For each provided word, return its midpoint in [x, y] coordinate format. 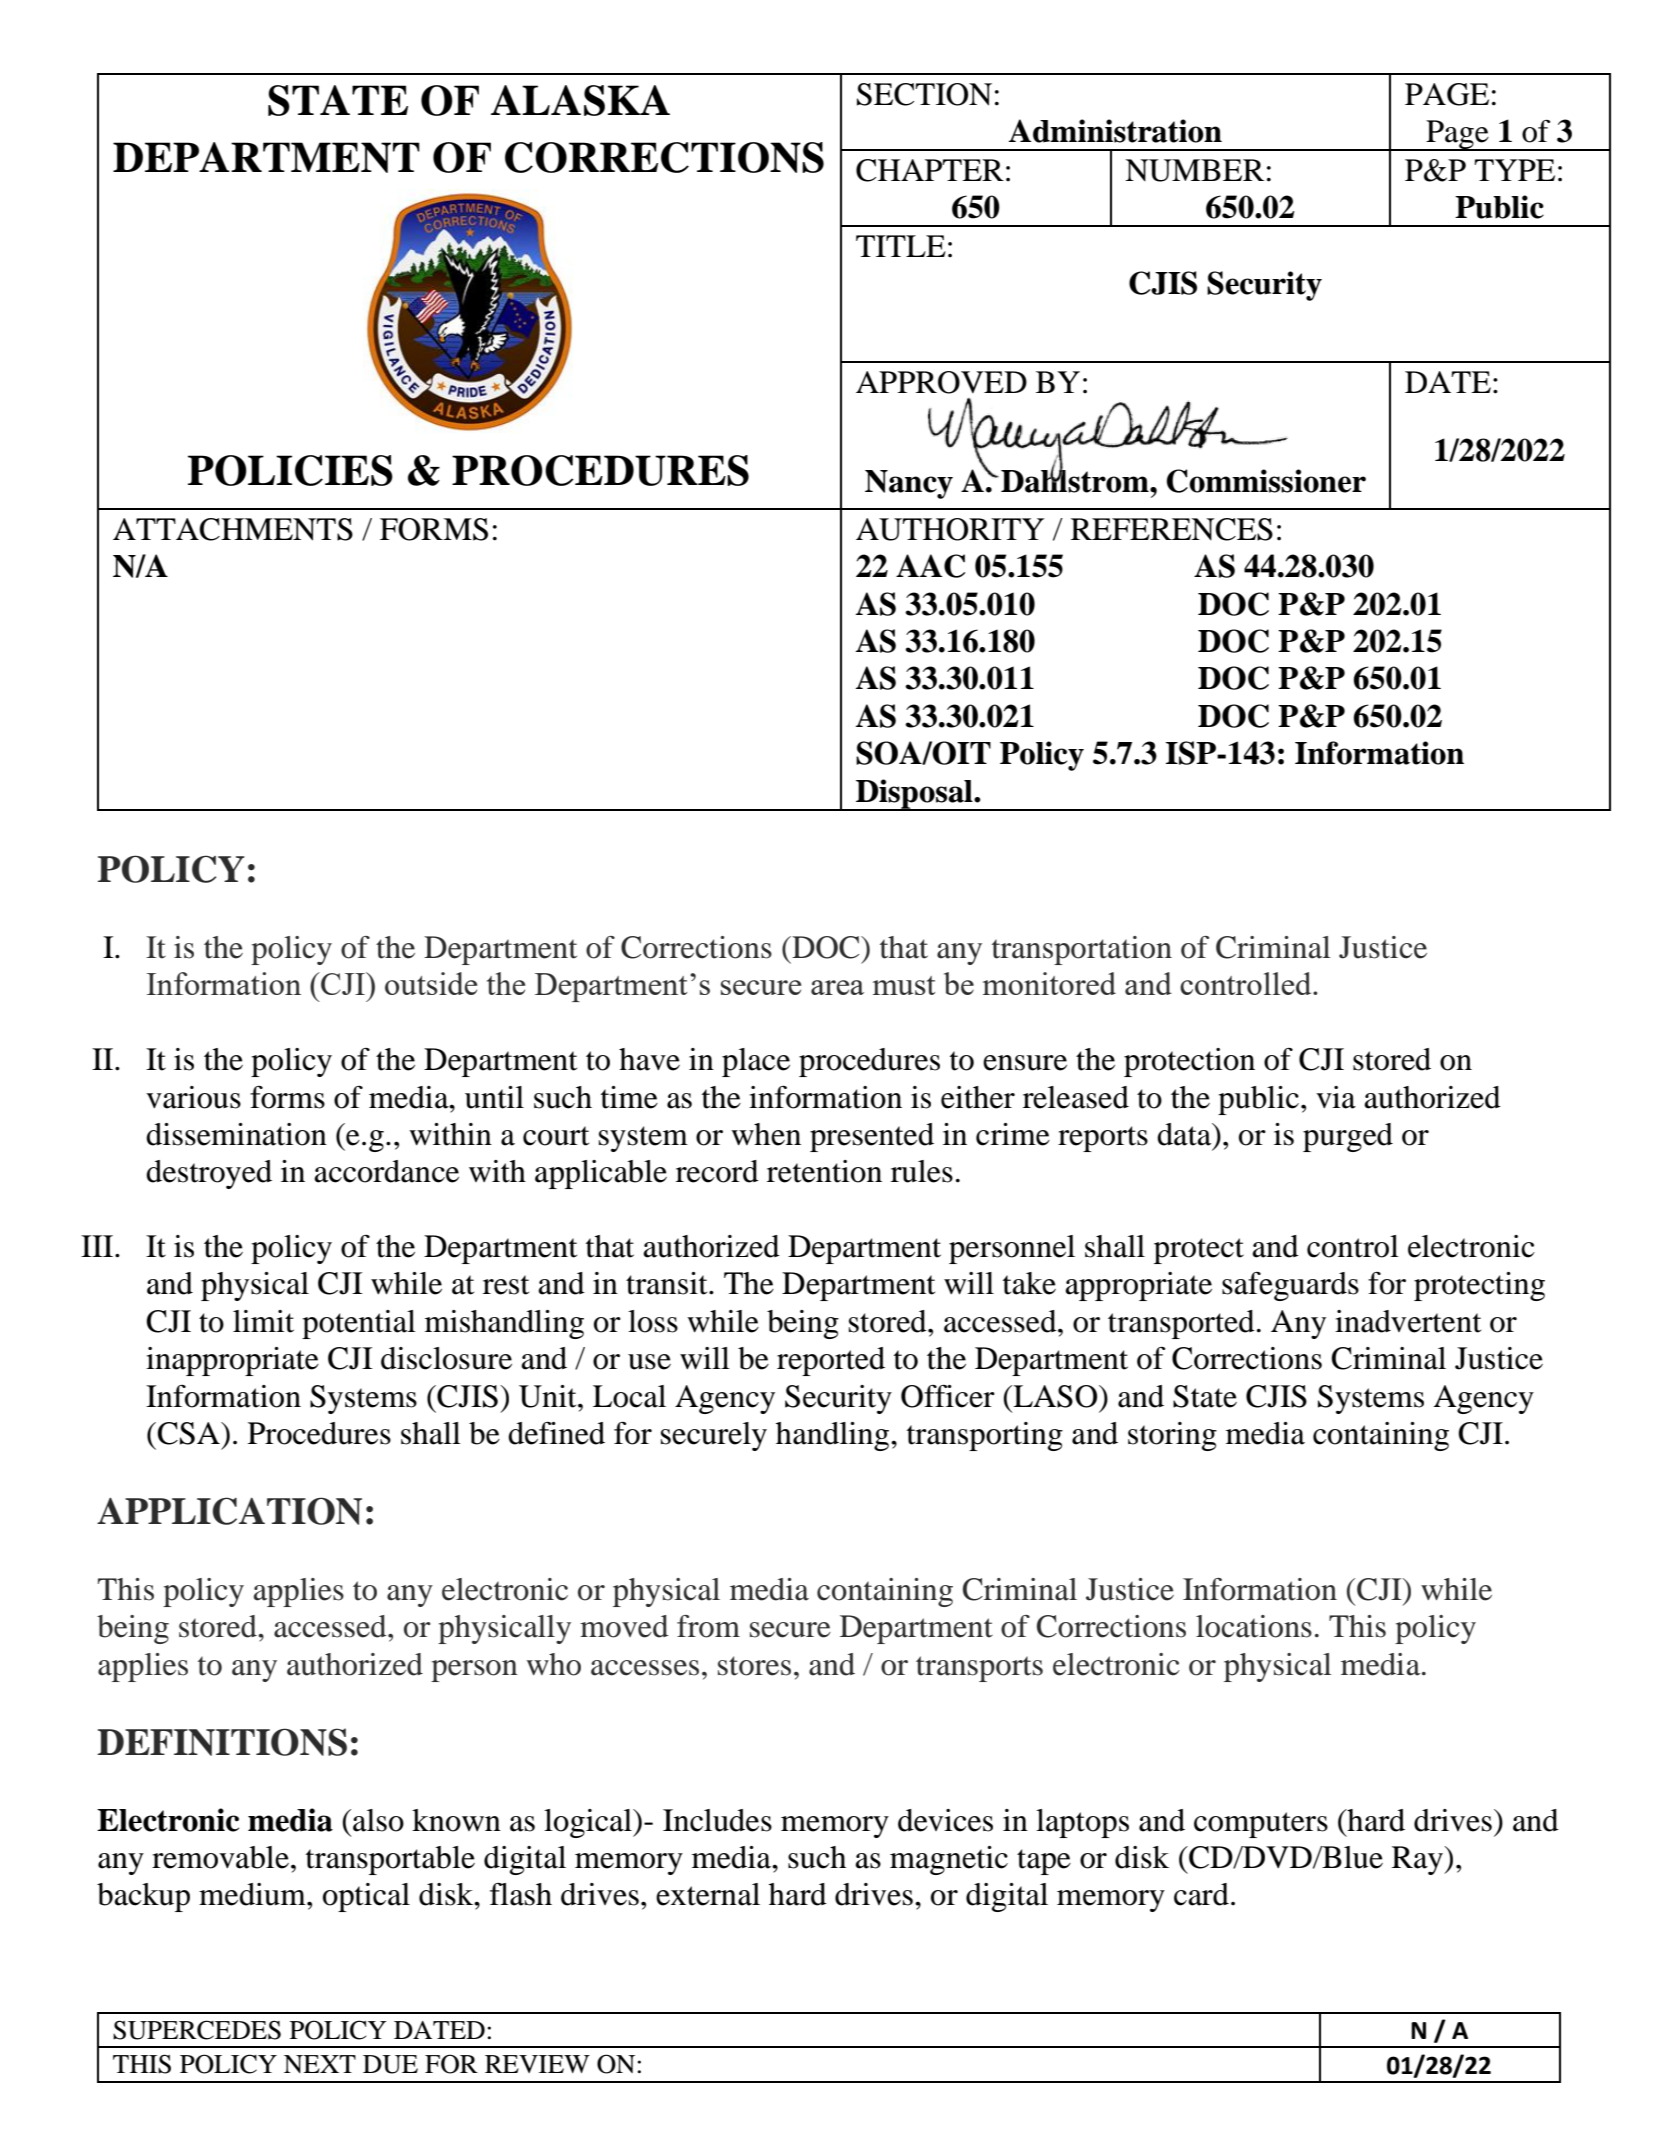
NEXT [320, 2064]
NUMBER [1194, 170]
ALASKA [580, 100]
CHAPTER [930, 170]
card [1201, 1894]
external [708, 1894]
